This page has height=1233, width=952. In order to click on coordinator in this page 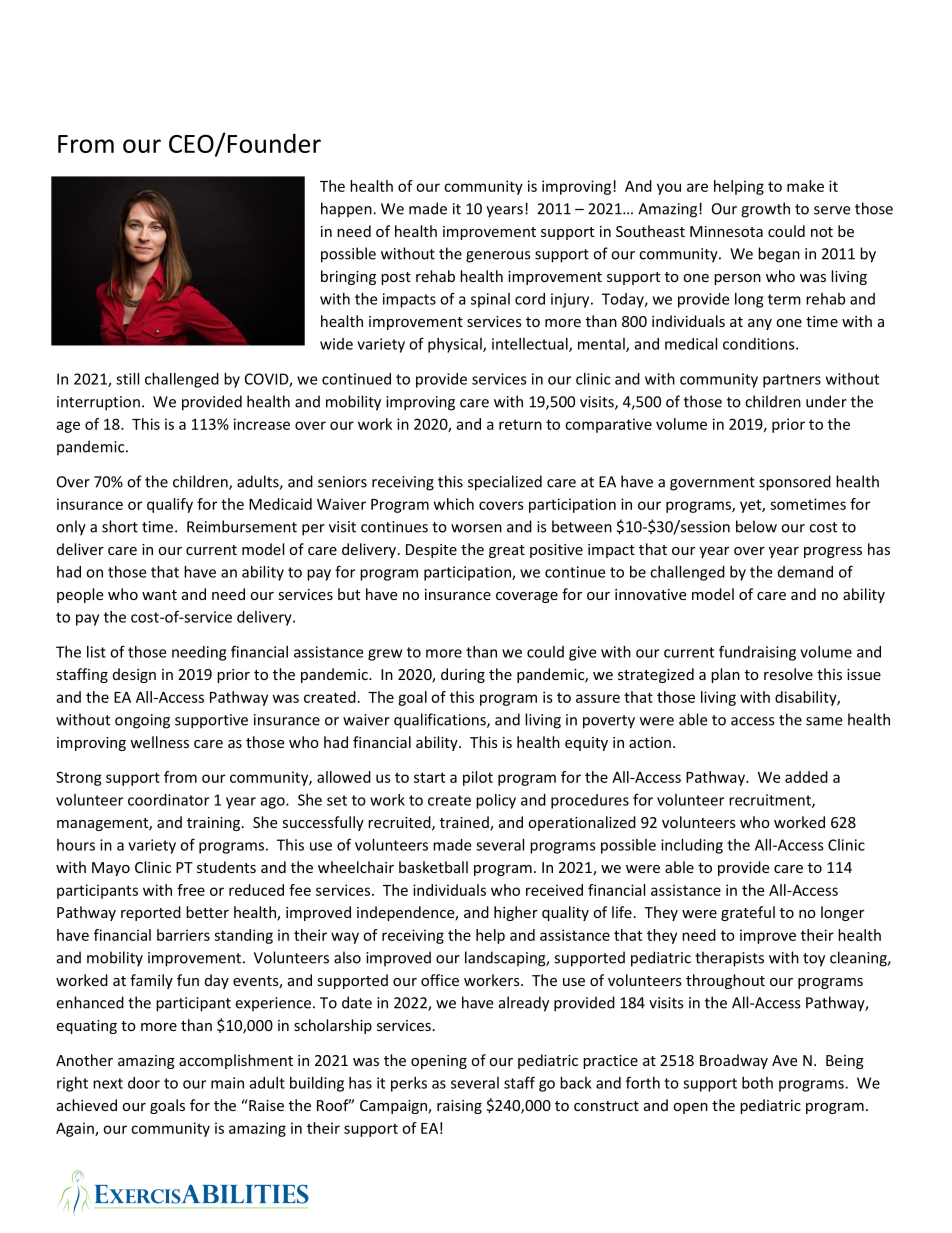, I will do `click(168, 800)`.
